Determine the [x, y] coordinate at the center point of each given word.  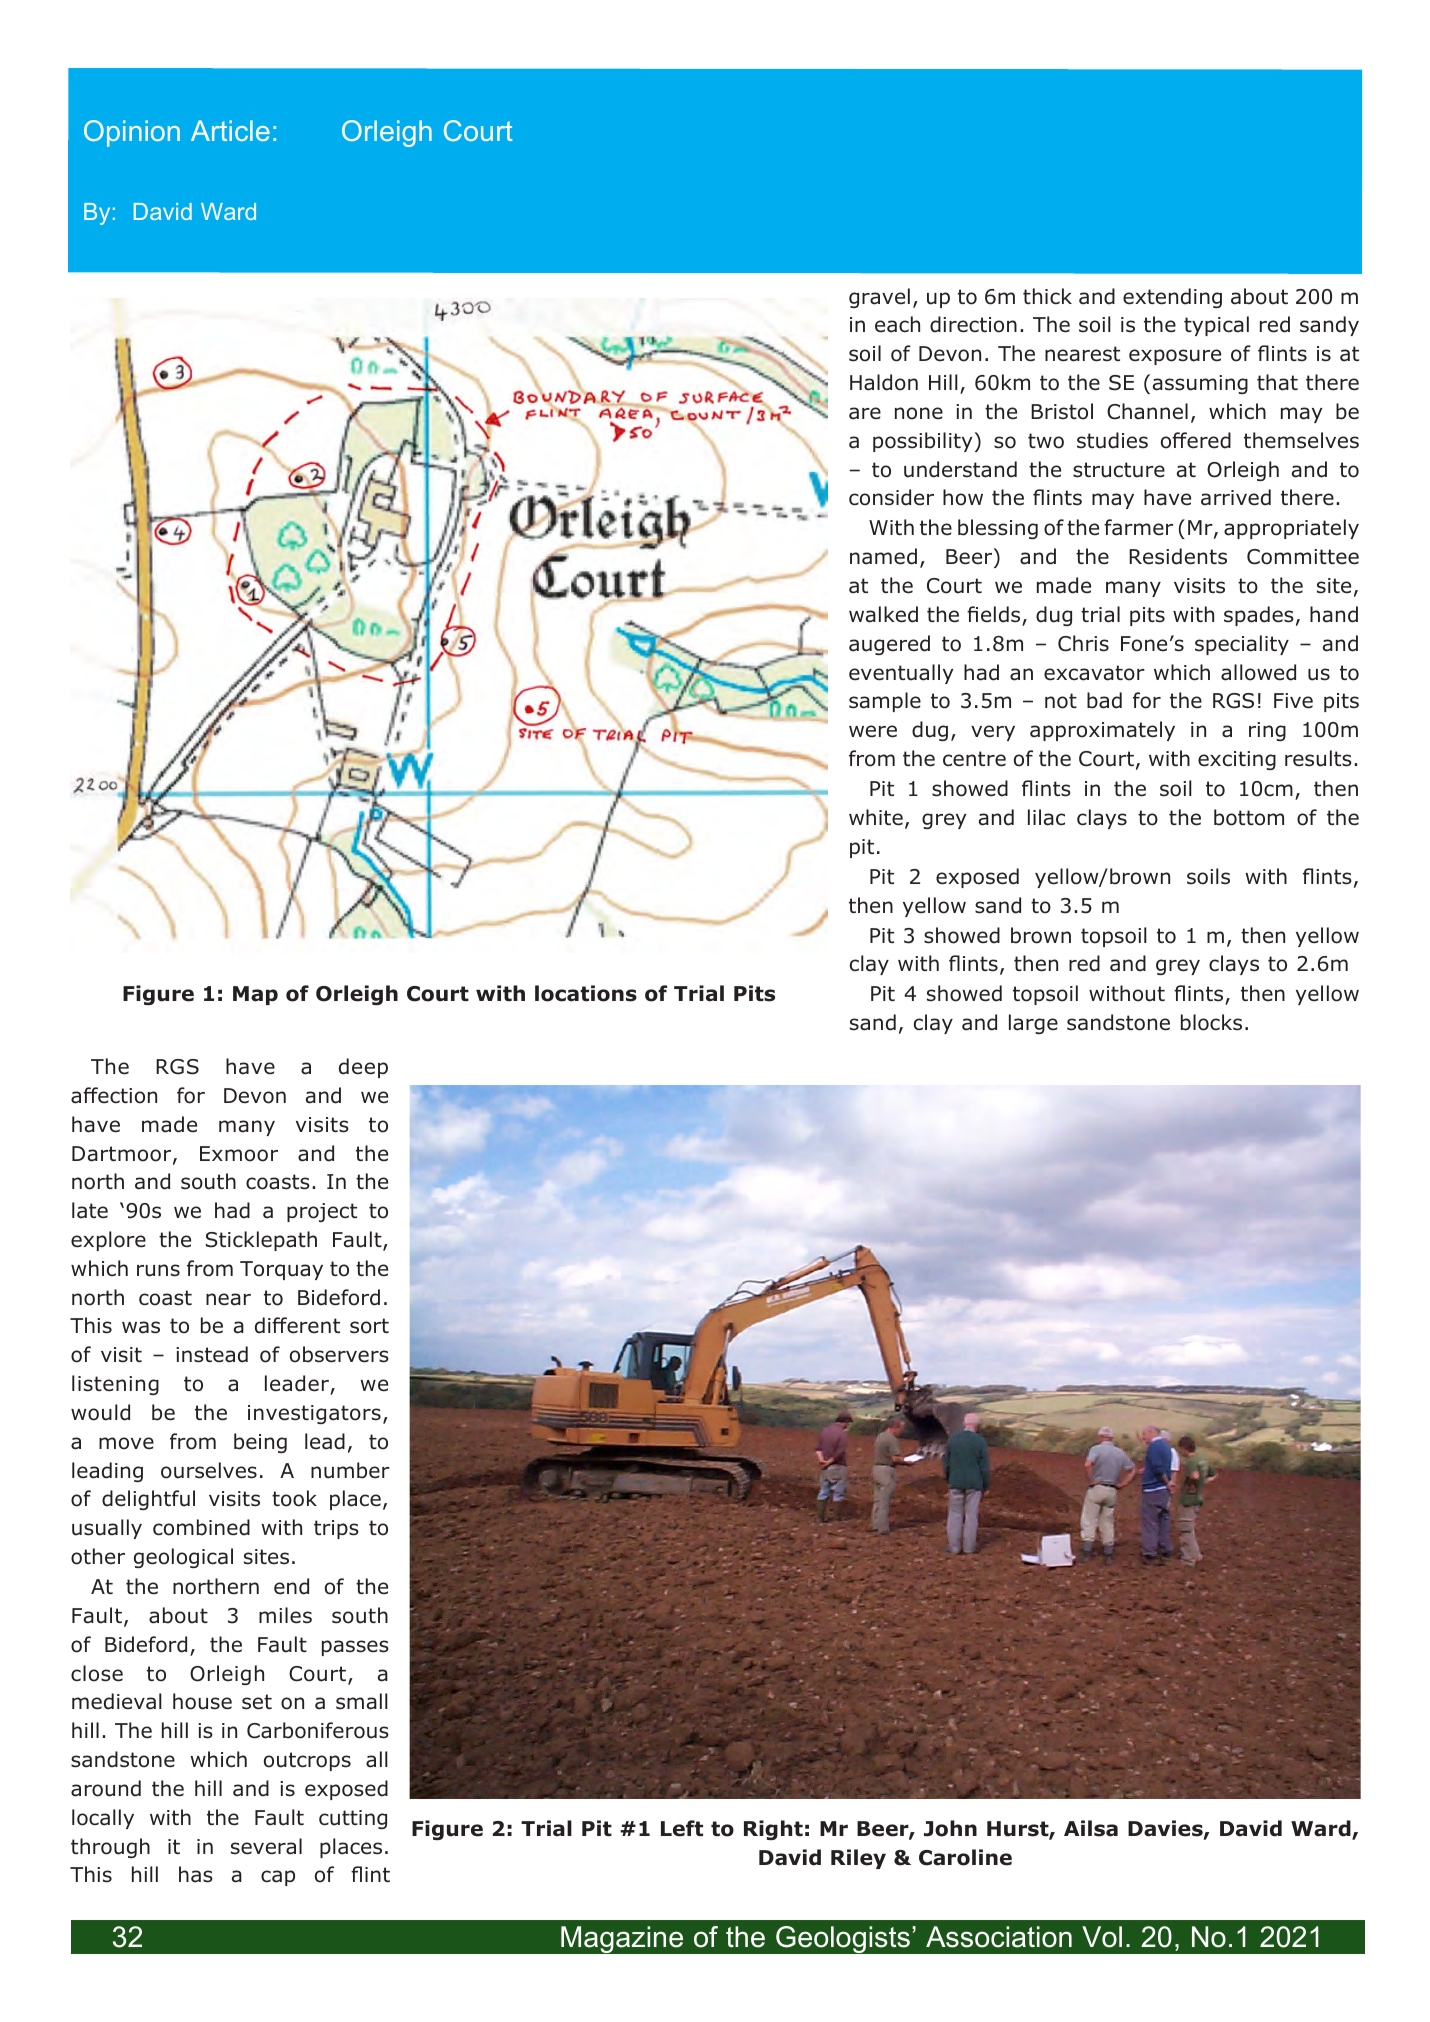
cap [278, 1878]
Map [255, 995]
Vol [1102, 1937]
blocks [1211, 1022]
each [897, 324]
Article [230, 130]
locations [586, 993]
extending [1172, 298]
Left [682, 1828]
